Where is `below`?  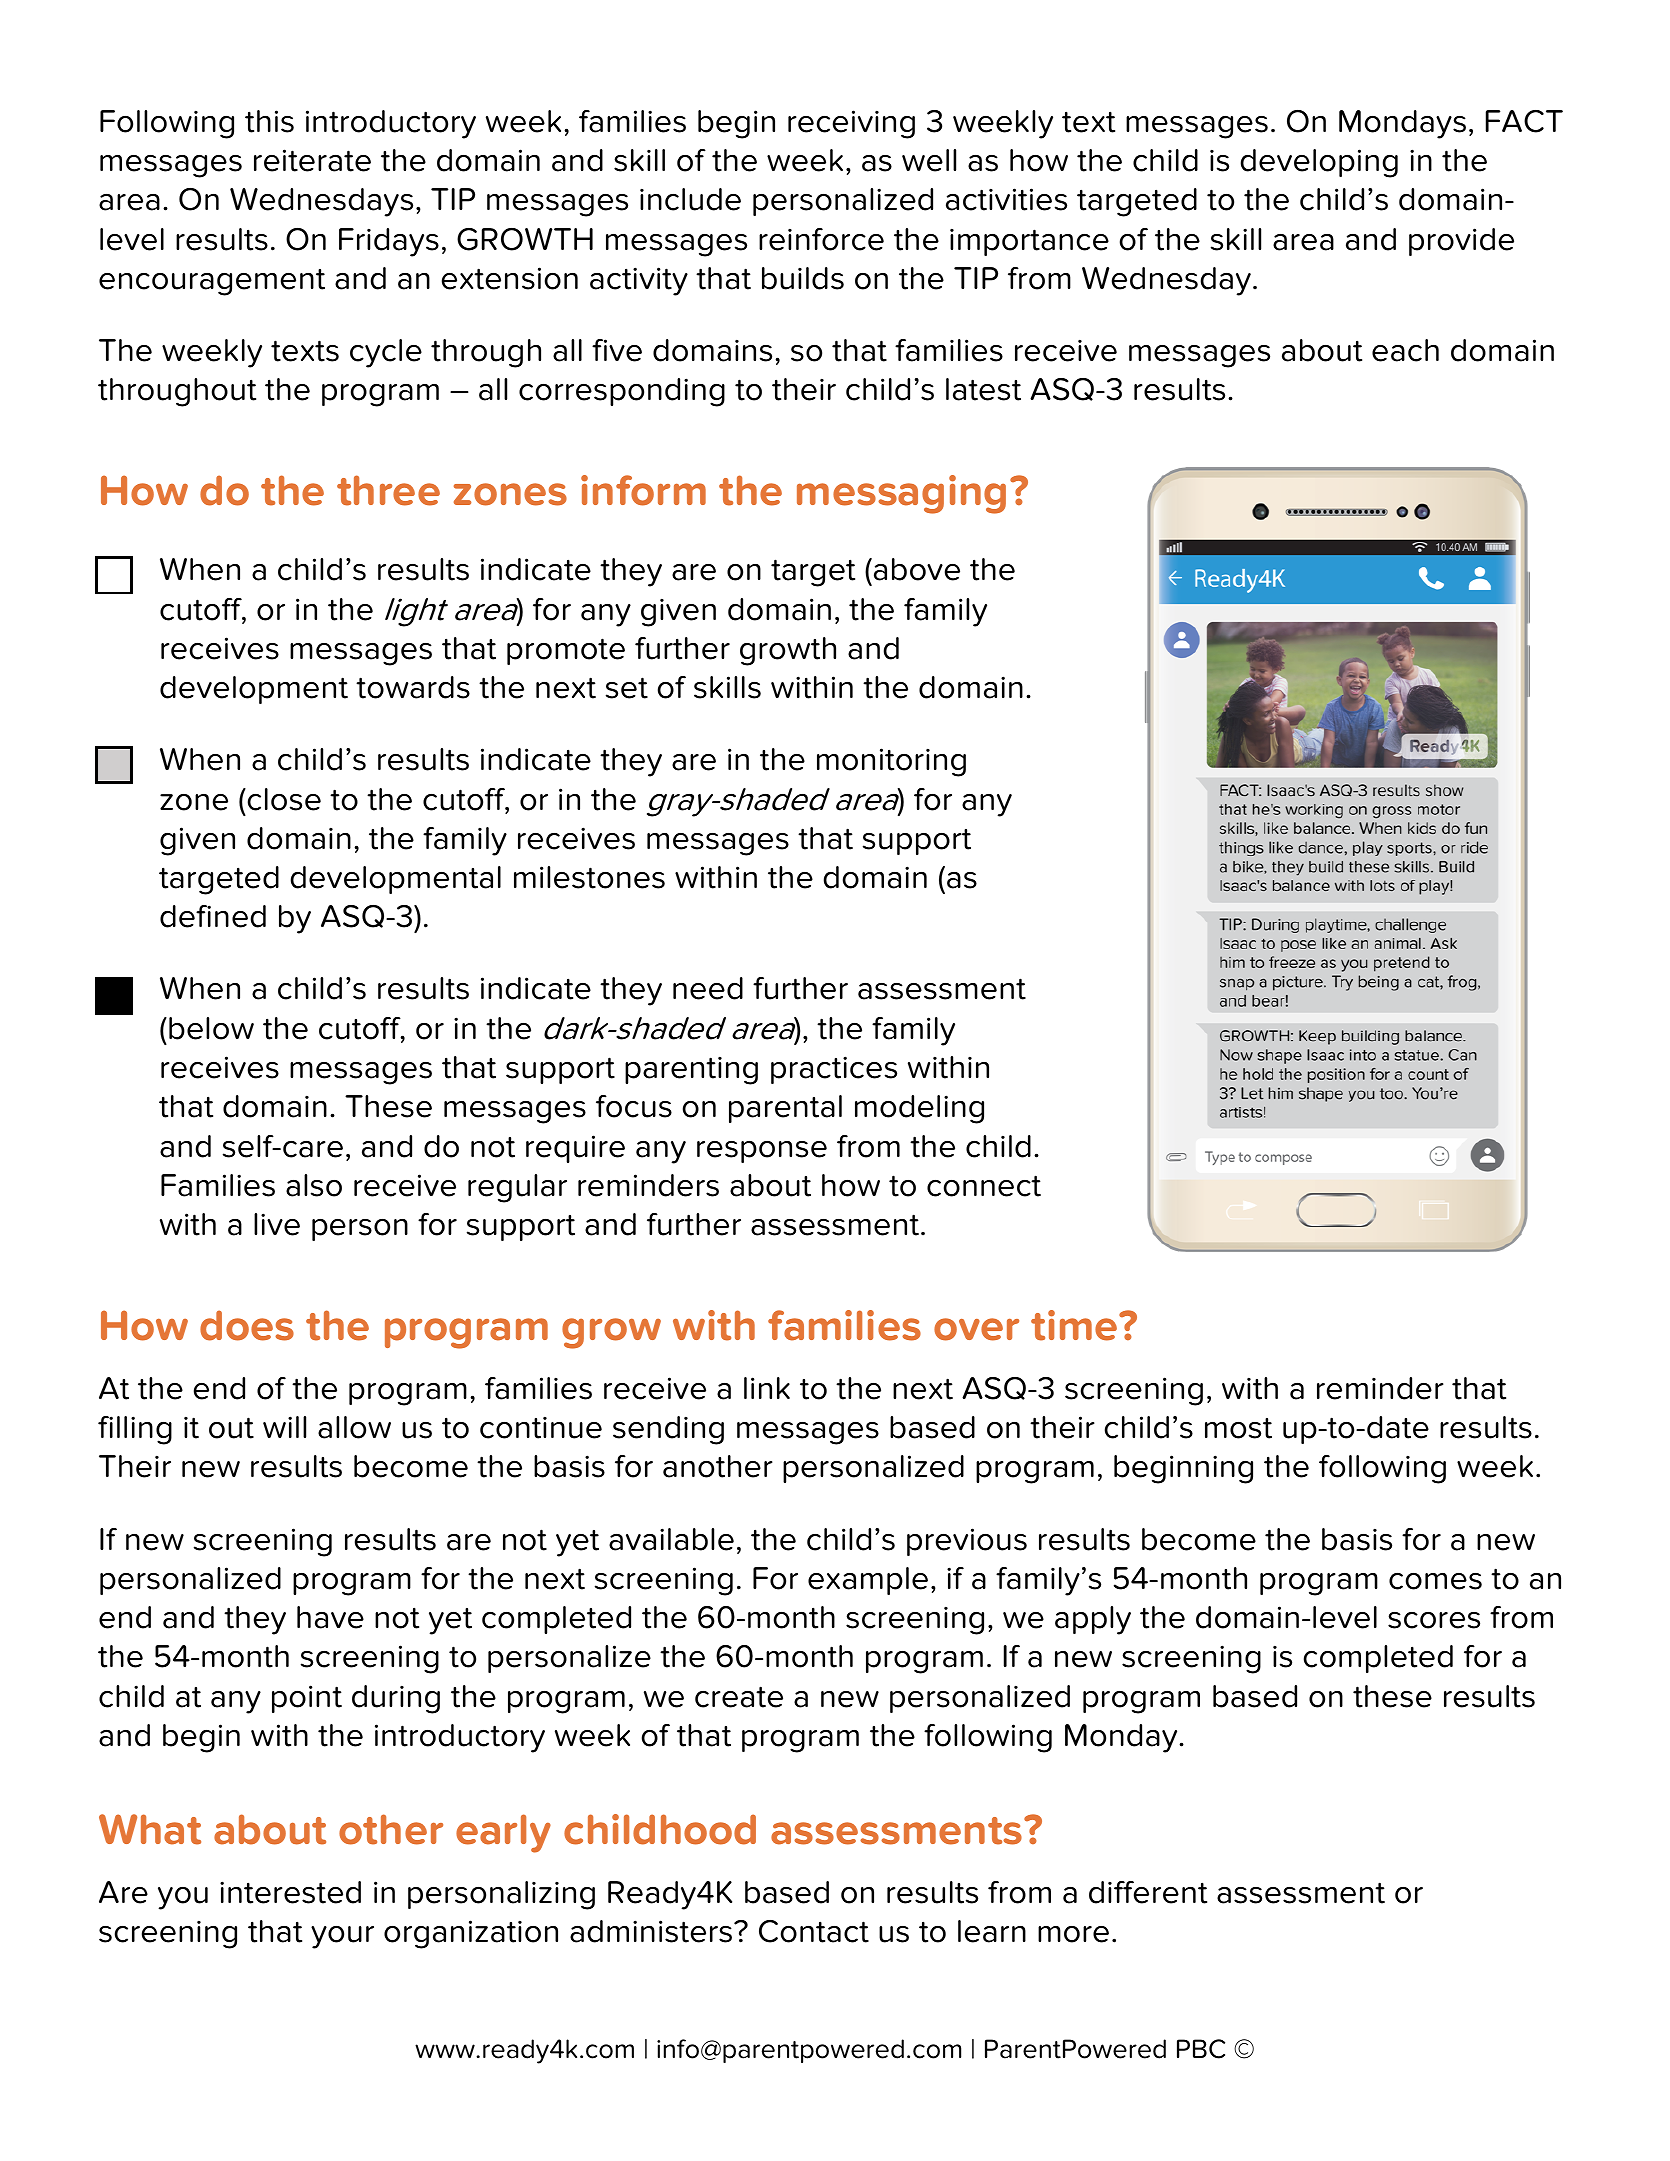 below is located at coordinates (211, 1028).
